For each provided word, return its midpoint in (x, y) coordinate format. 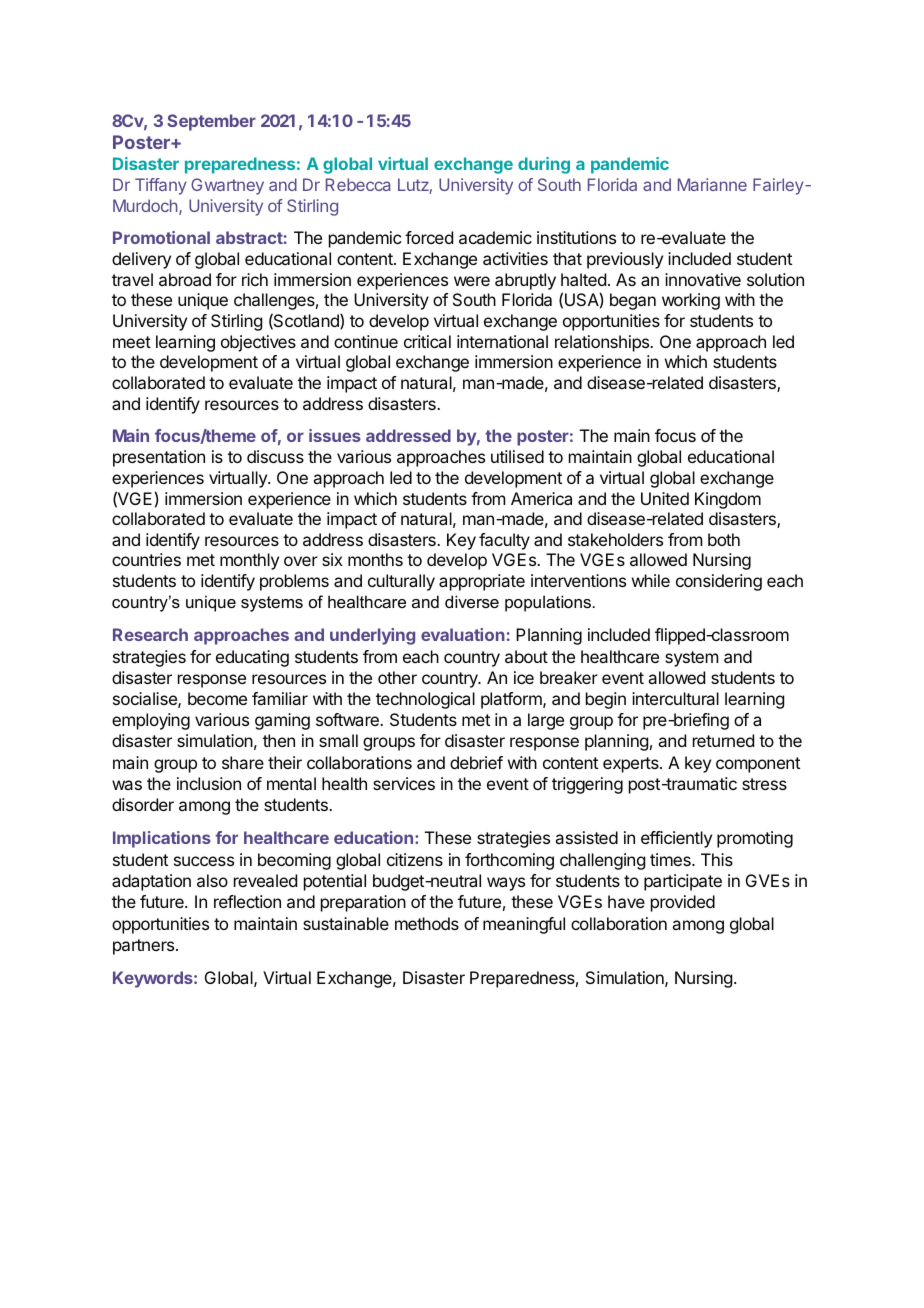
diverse (472, 601)
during (544, 165)
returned (723, 740)
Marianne (712, 184)
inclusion (209, 783)
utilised (517, 456)
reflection (247, 901)
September (211, 122)
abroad (185, 279)
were (472, 281)
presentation (159, 458)
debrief (476, 762)
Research (150, 634)
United (665, 498)
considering (719, 582)
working (691, 301)
